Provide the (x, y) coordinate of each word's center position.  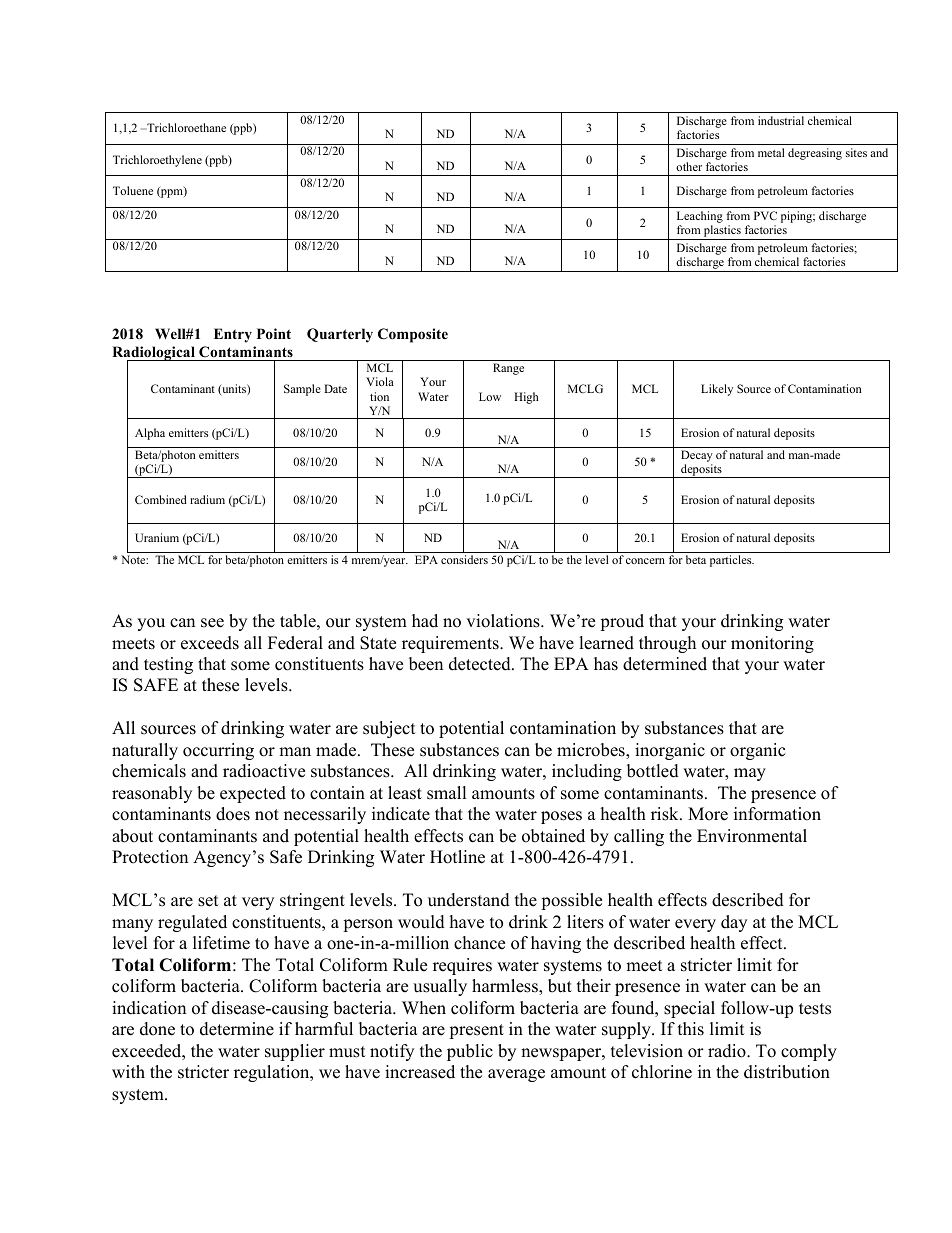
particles (732, 561)
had (425, 621)
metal (771, 152)
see (212, 623)
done (157, 1029)
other (689, 166)
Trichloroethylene (157, 161)
